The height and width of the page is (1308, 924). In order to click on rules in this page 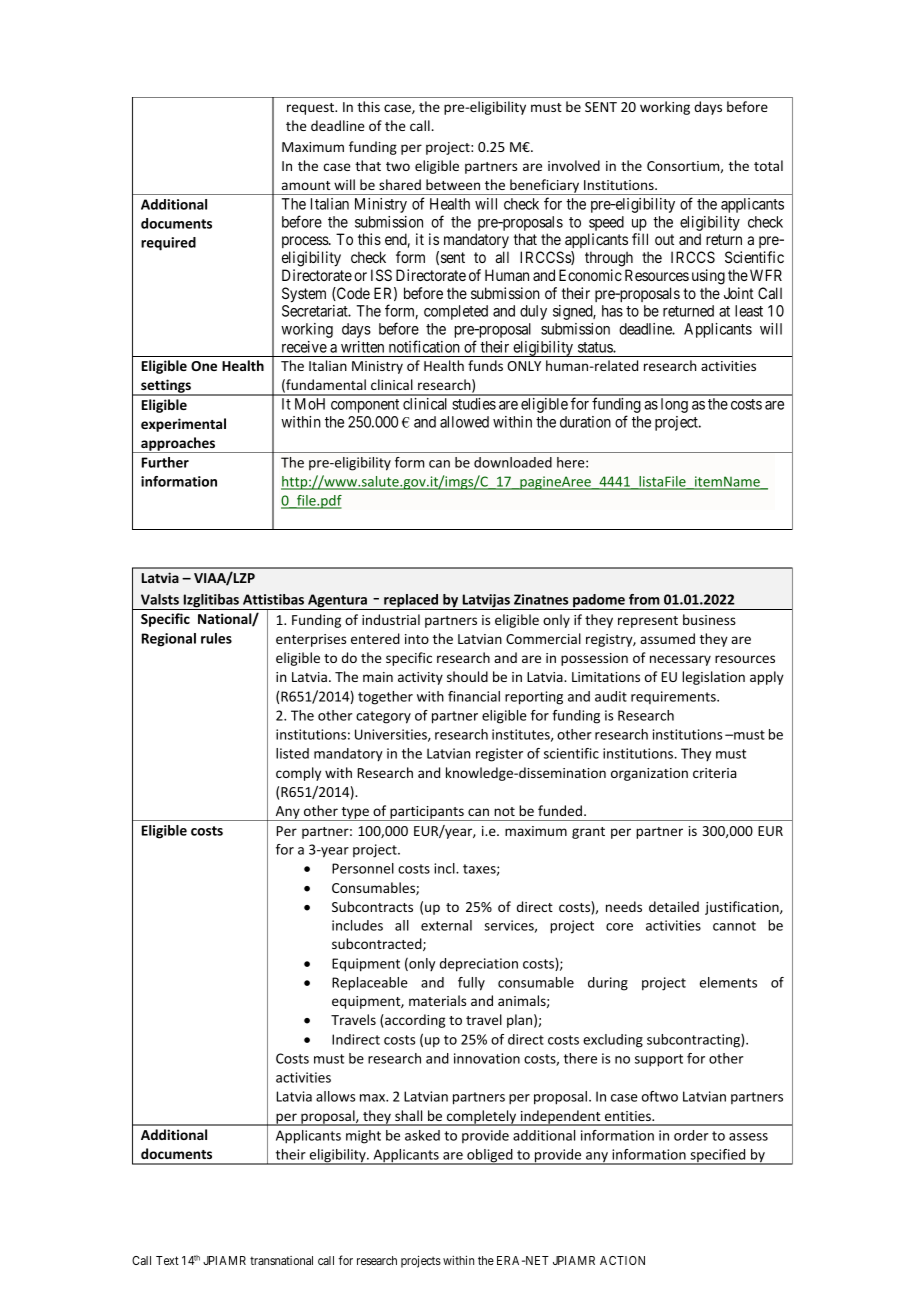, I will do `click(216, 638)`.
